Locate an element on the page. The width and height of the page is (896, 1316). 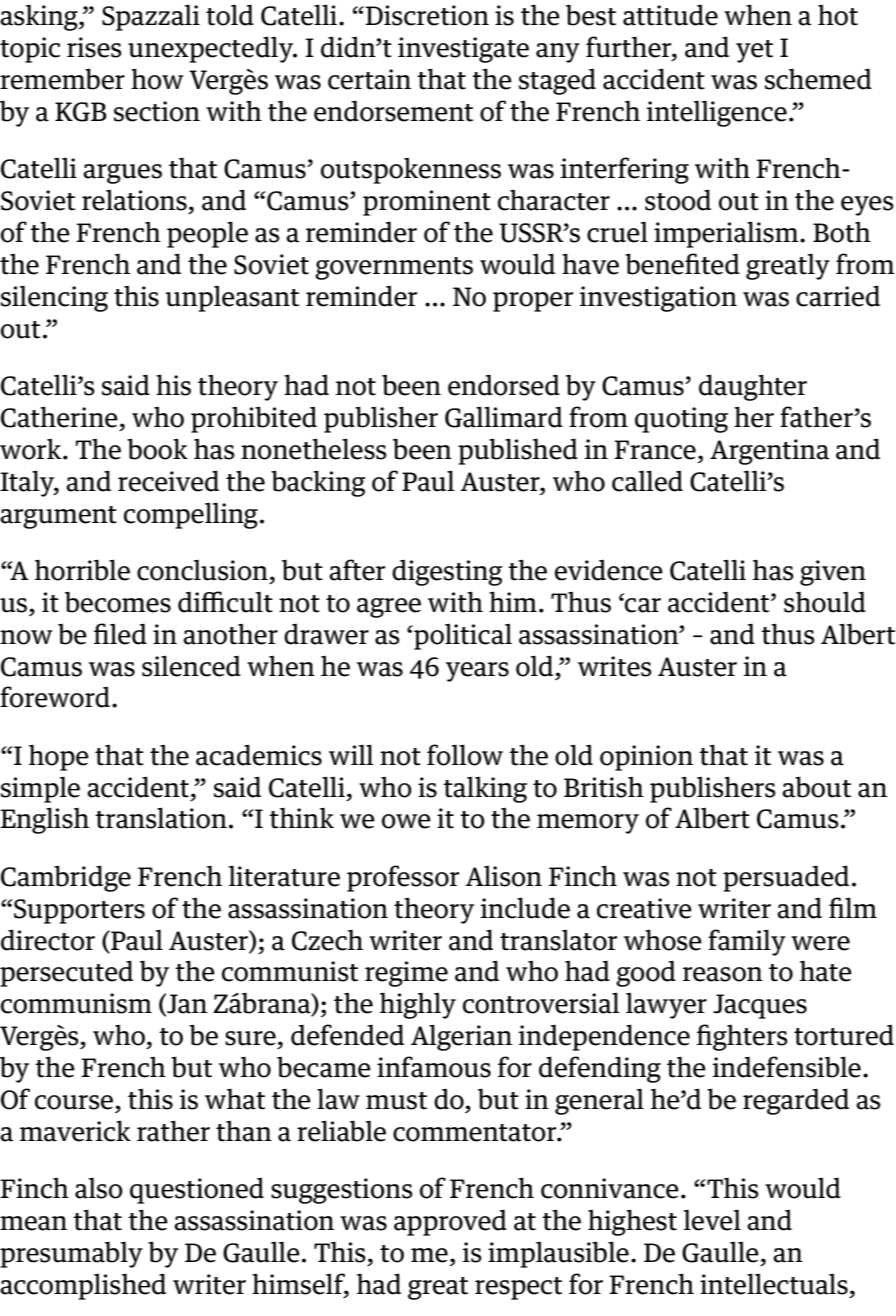
regime is located at coordinates (406, 974).
